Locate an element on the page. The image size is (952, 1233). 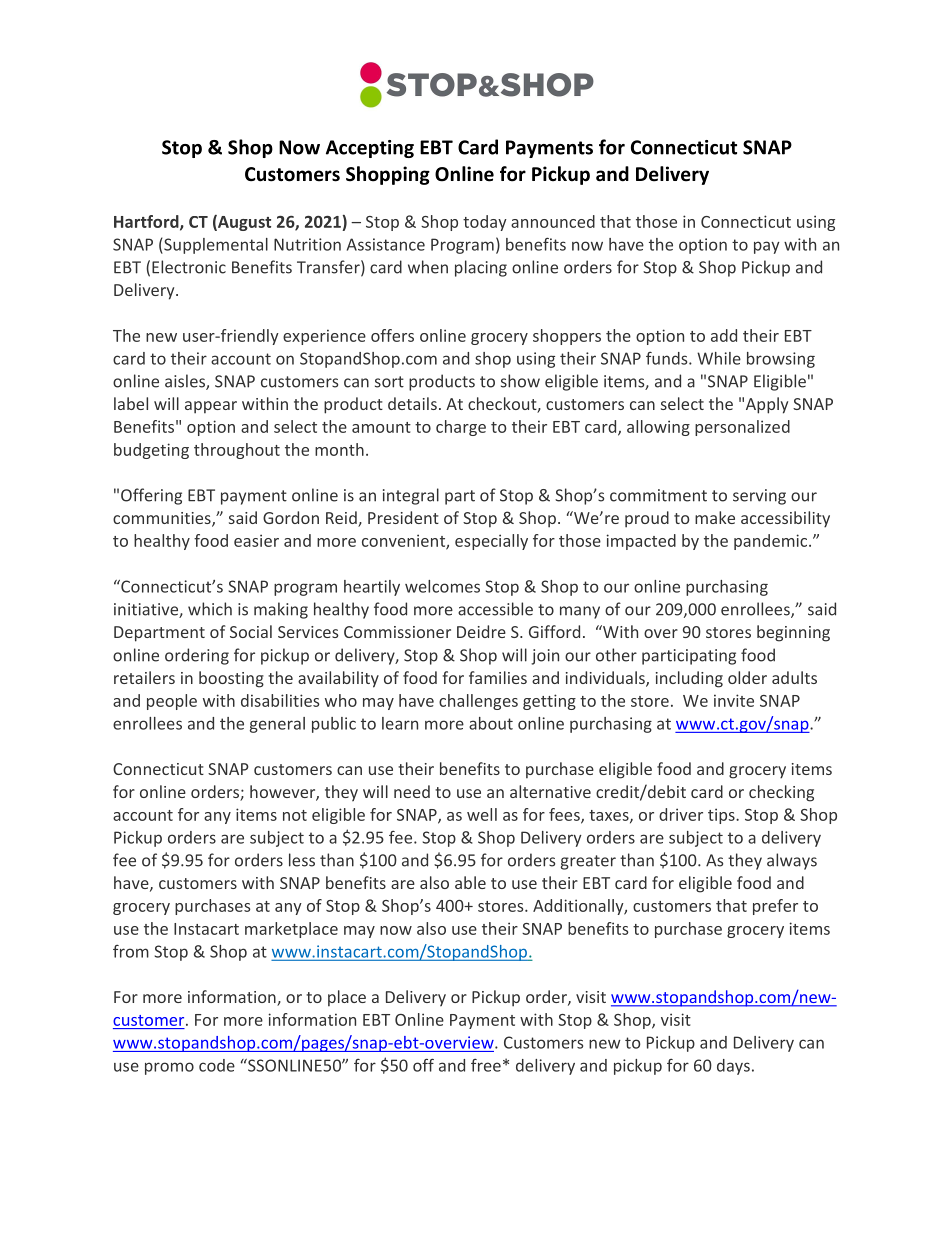
Hartford is located at coordinates (147, 222).
